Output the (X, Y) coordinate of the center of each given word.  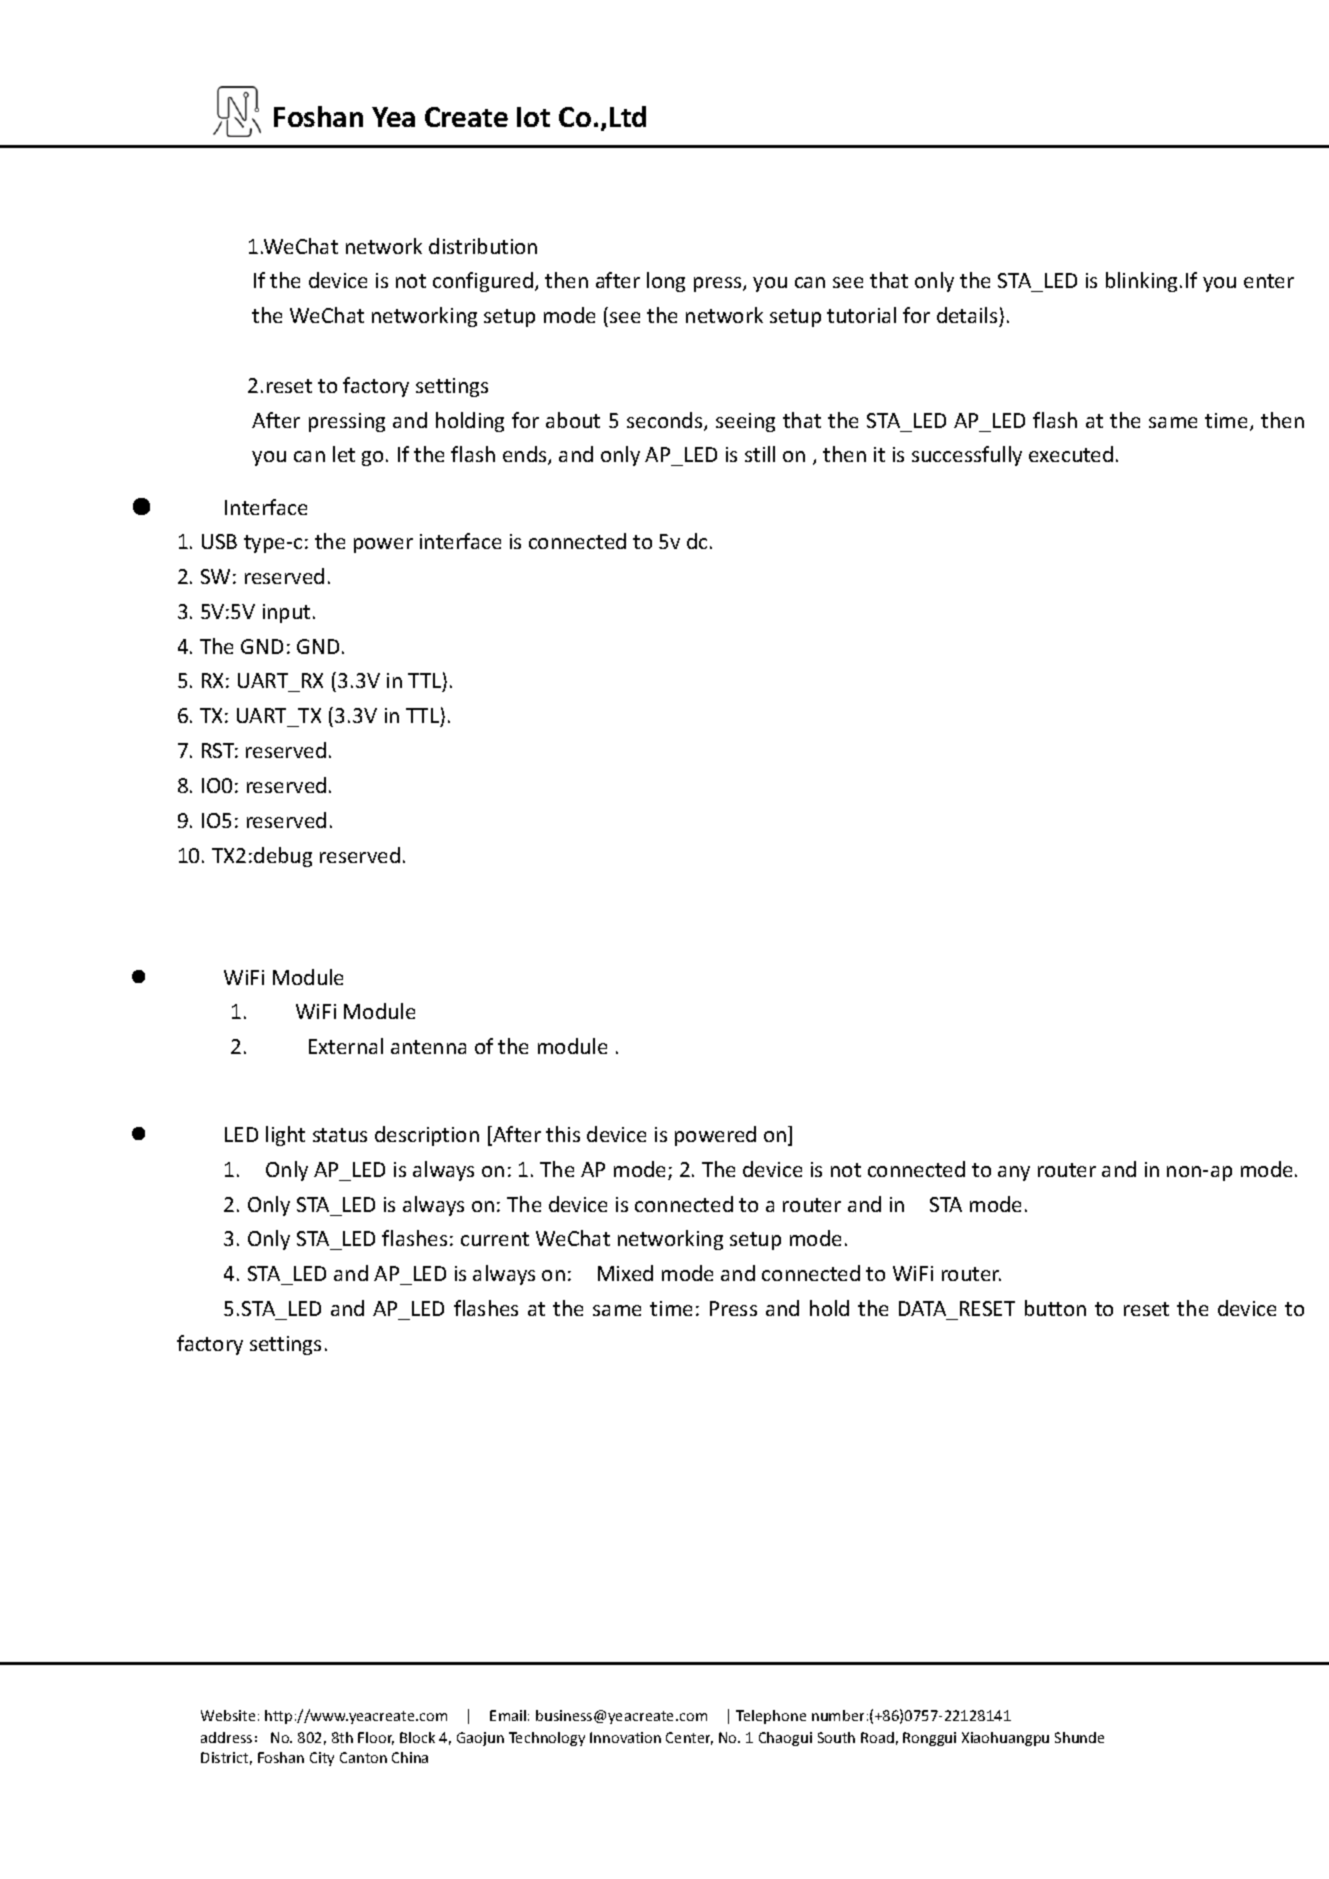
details (967, 315)
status (340, 1135)
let (344, 454)
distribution (483, 246)
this (563, 1134)
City (322, 1759)
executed (1071, 454)
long (666, 282)
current (495, 1239)
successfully (967, 456)
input (286, 613)
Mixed (625, 1273)
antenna (428, 1047)
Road (877, 1737)
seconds (666, 421)
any (1014, 1173)
